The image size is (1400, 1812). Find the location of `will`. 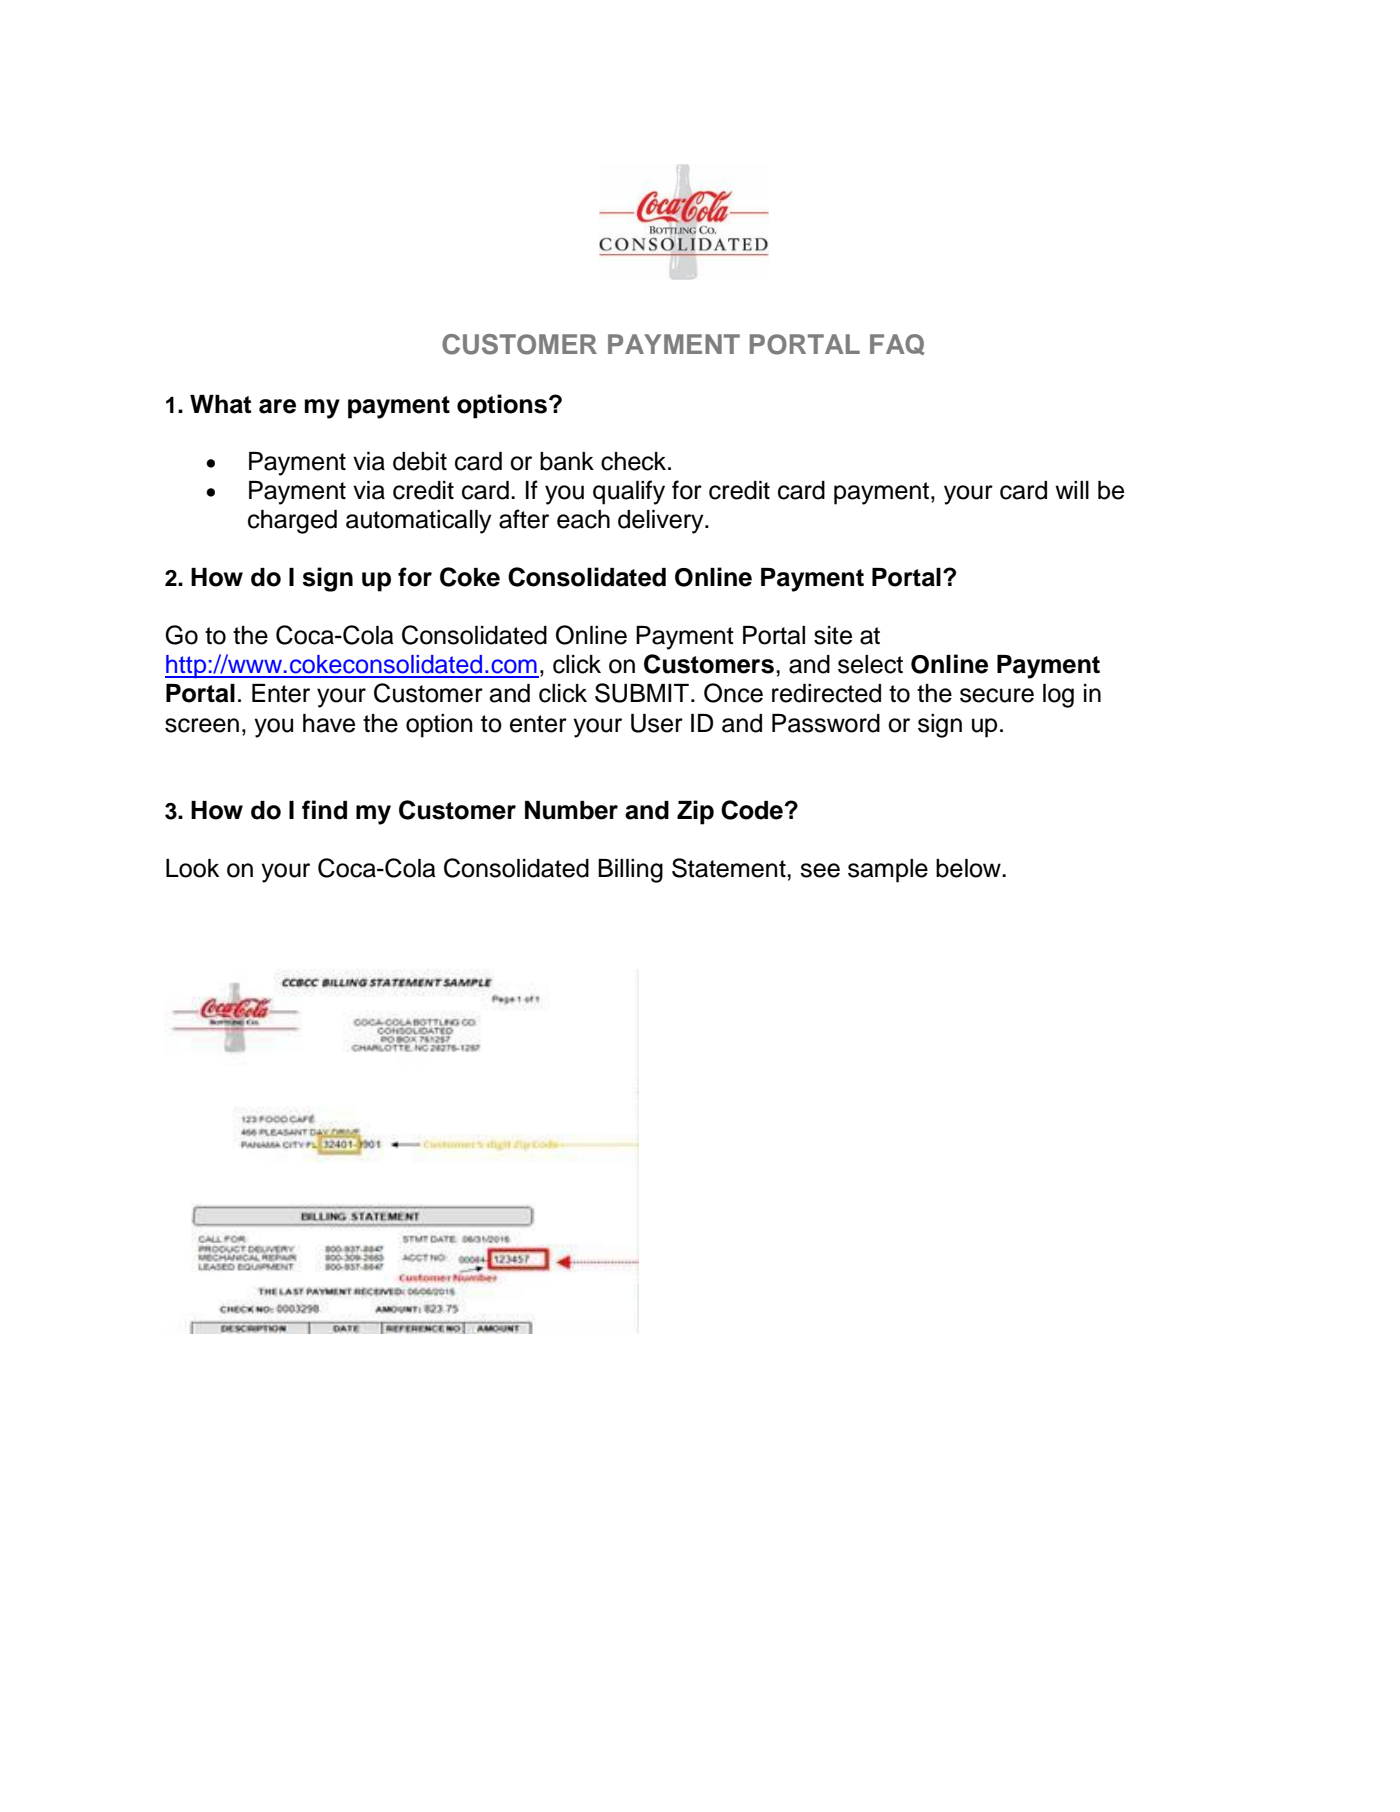

will is located at coordinates (1072, 490).
